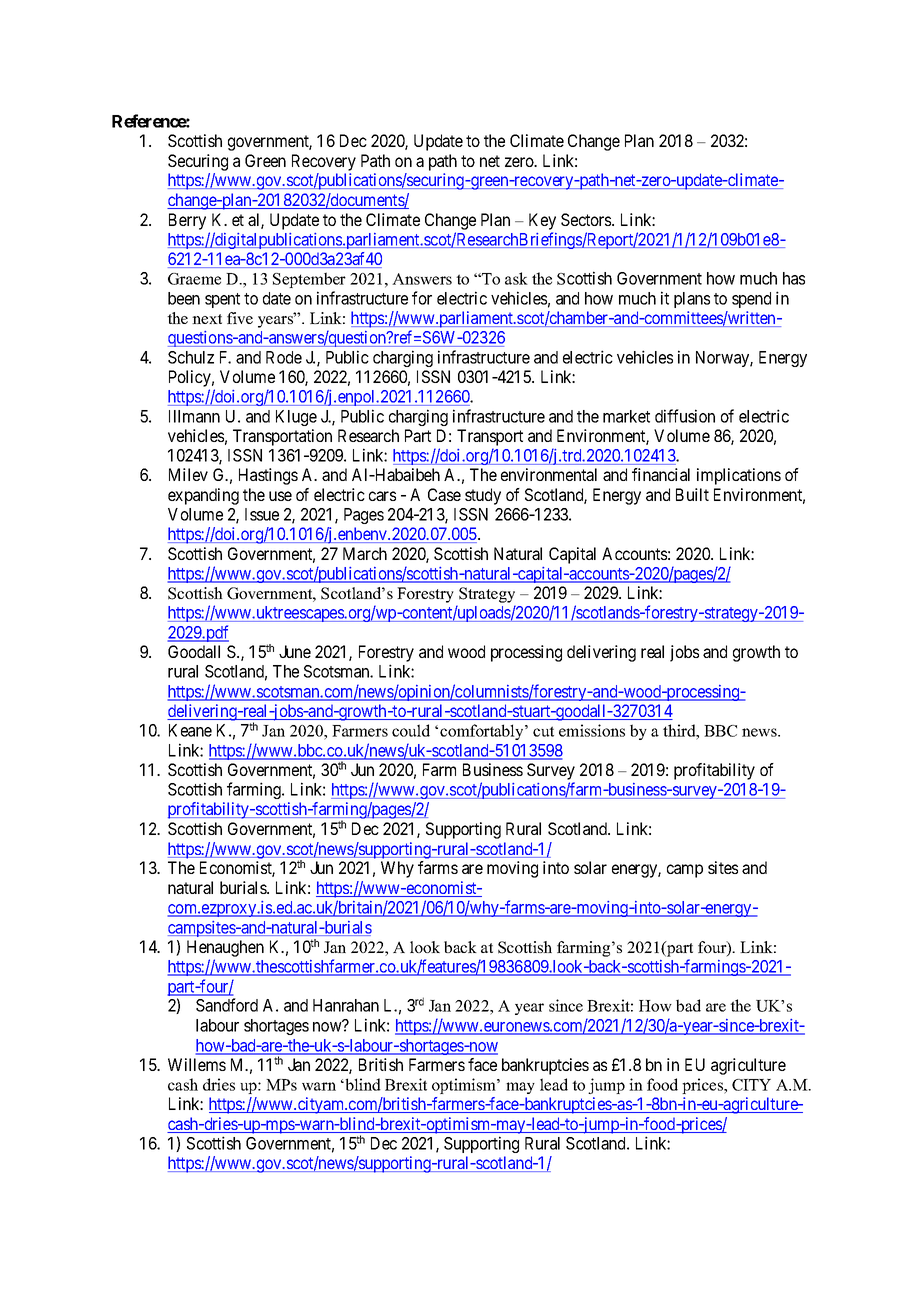 The width and height of the page is (924, 1308). I want to click on comfortably, so click(483, 732).
